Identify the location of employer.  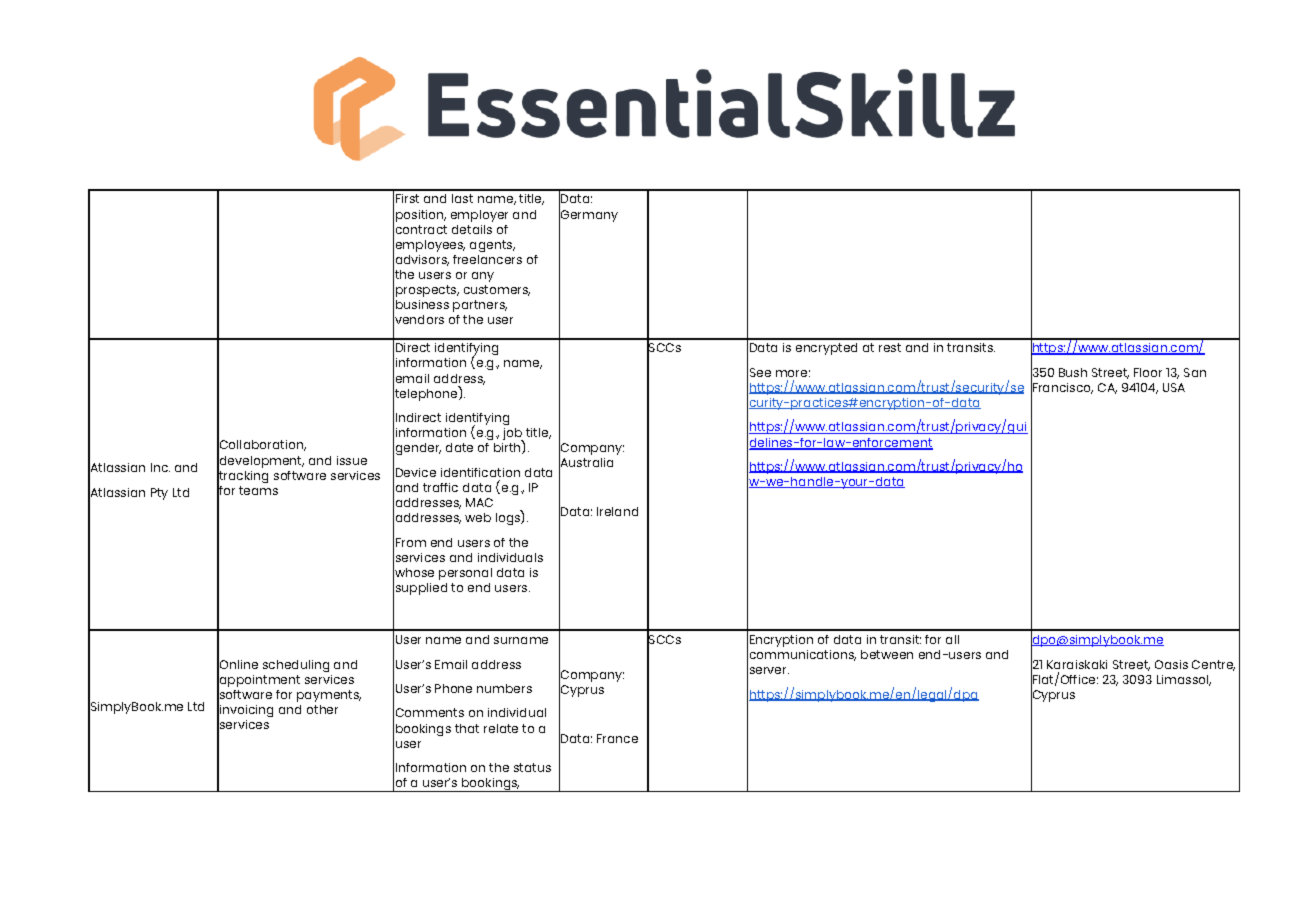
(479, 216).
